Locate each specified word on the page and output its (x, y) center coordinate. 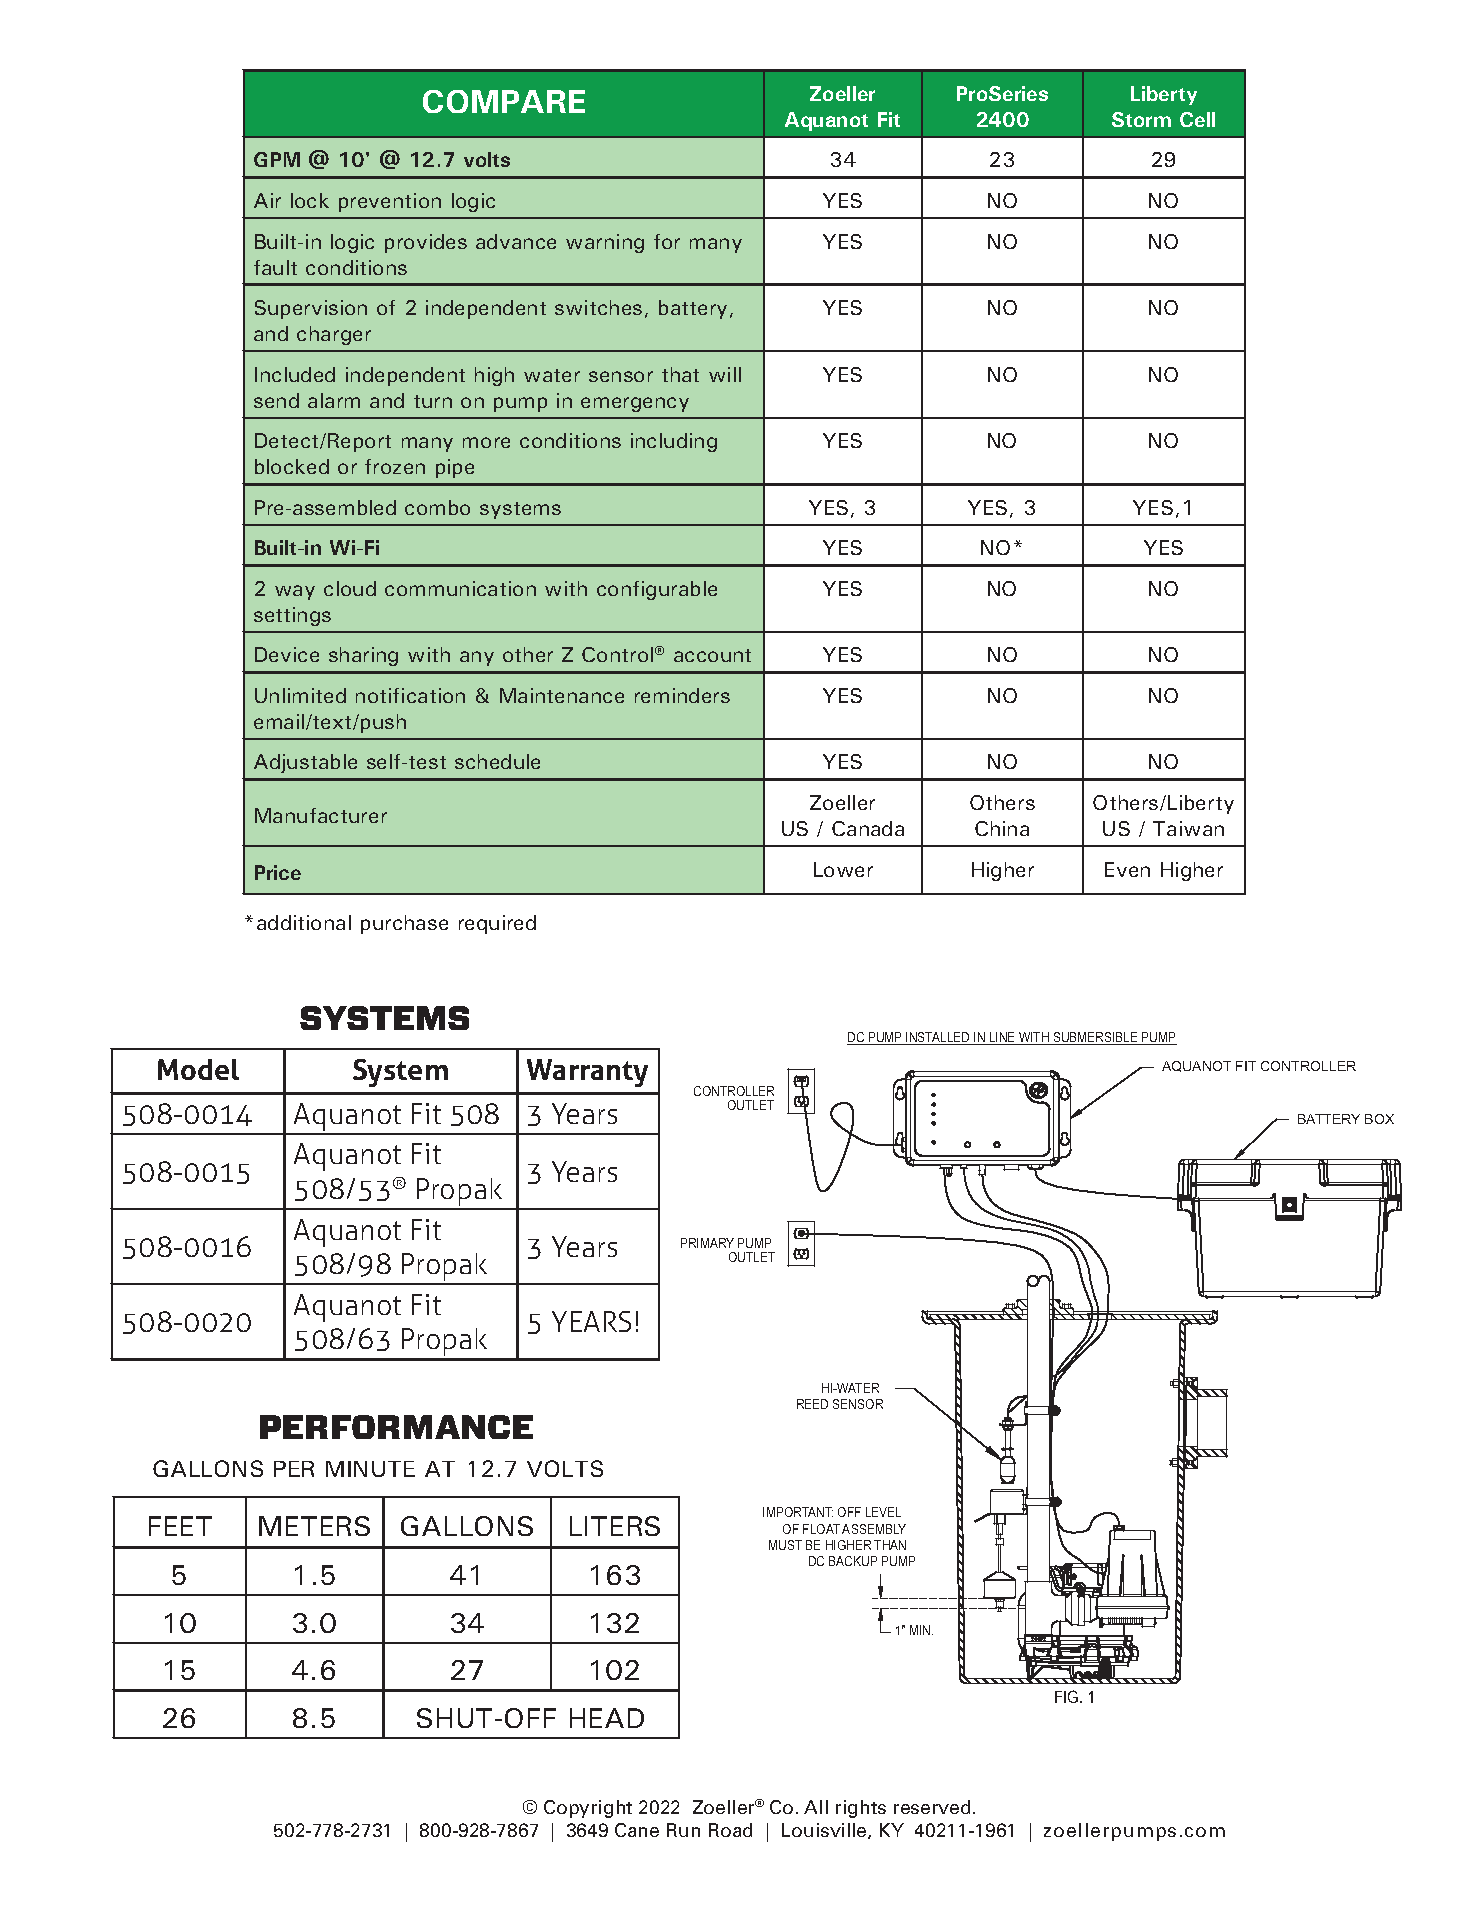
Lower (843, 869)
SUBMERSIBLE (1095, 1038)
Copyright (588, 1809)
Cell (1197, 119)
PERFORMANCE (396, 1427)
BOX (1379, 1119)
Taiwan (1188, 828)
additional (304, 922)
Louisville (825, 1831)
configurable (657, 590)
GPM (277, 159)
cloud (350, 588)
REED (812, 1404)
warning (605, 243)
